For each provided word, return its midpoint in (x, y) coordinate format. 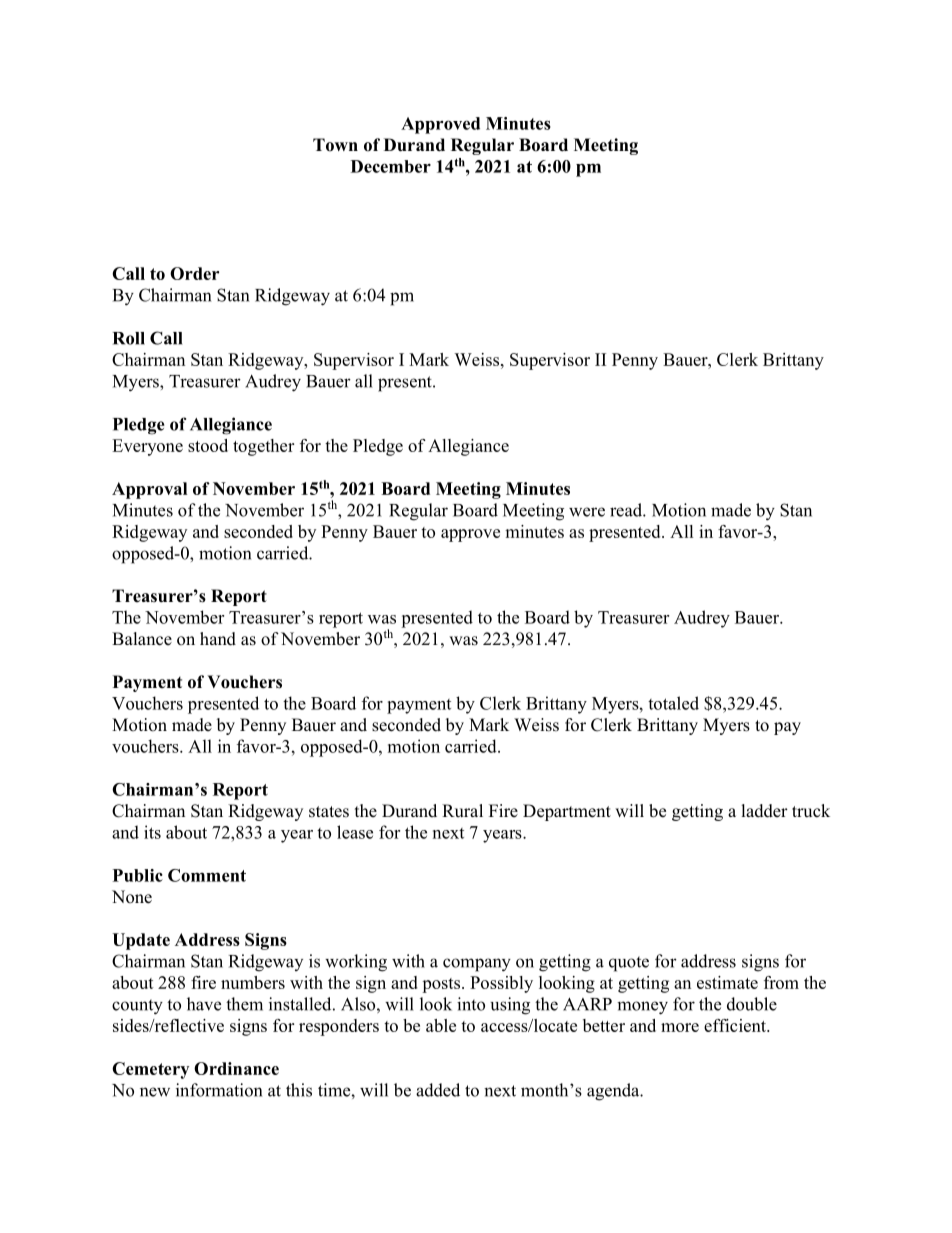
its (152, 832)
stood (208, 445)
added (438, 1090)
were (587, 512)
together (263, 447)
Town (335, 145)
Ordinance (236, 1068)
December (391, 166)
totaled (673, 703)
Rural (462, 810)
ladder (764, 811)
